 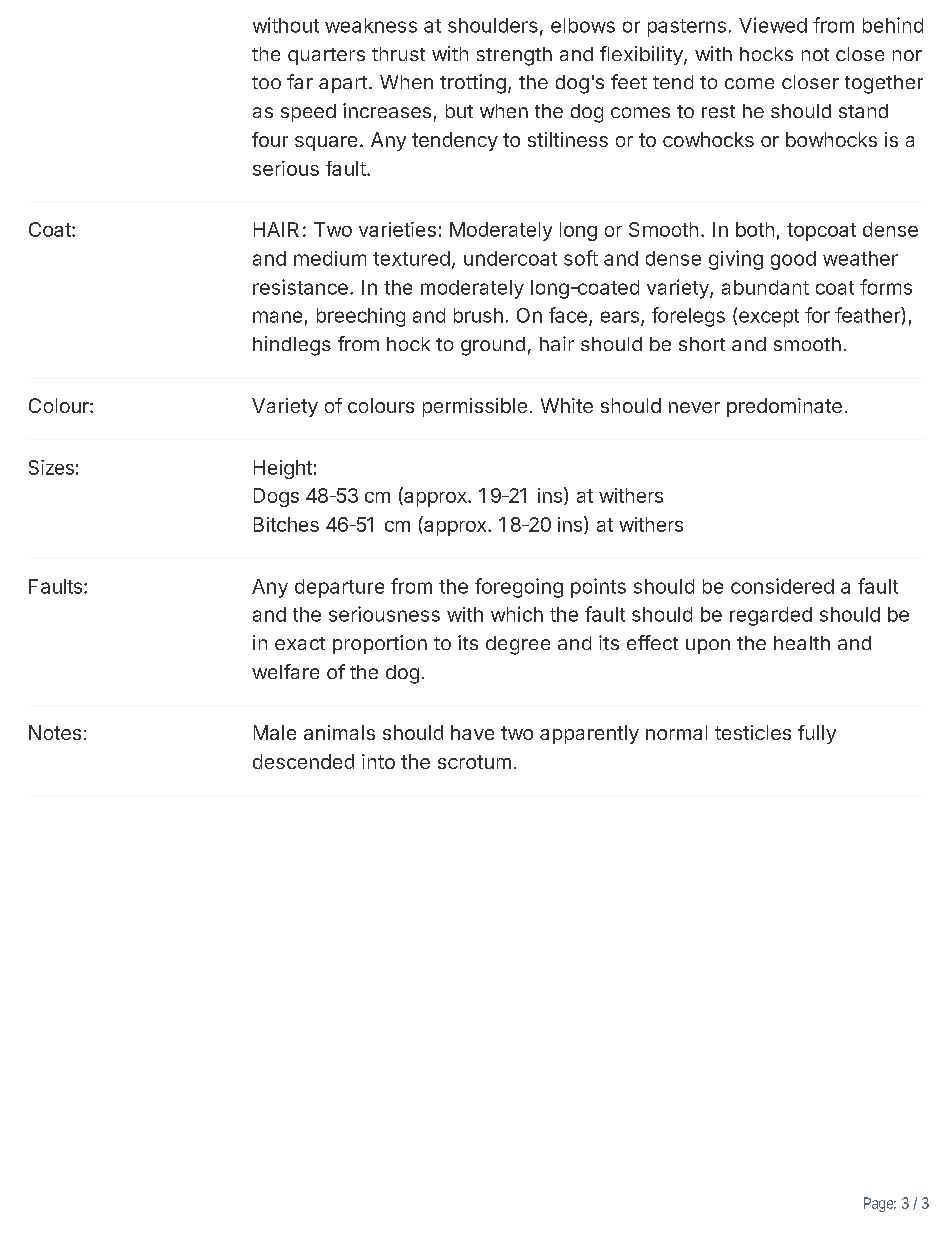 I want to click on Viewed, so click(x=773, y=25).
